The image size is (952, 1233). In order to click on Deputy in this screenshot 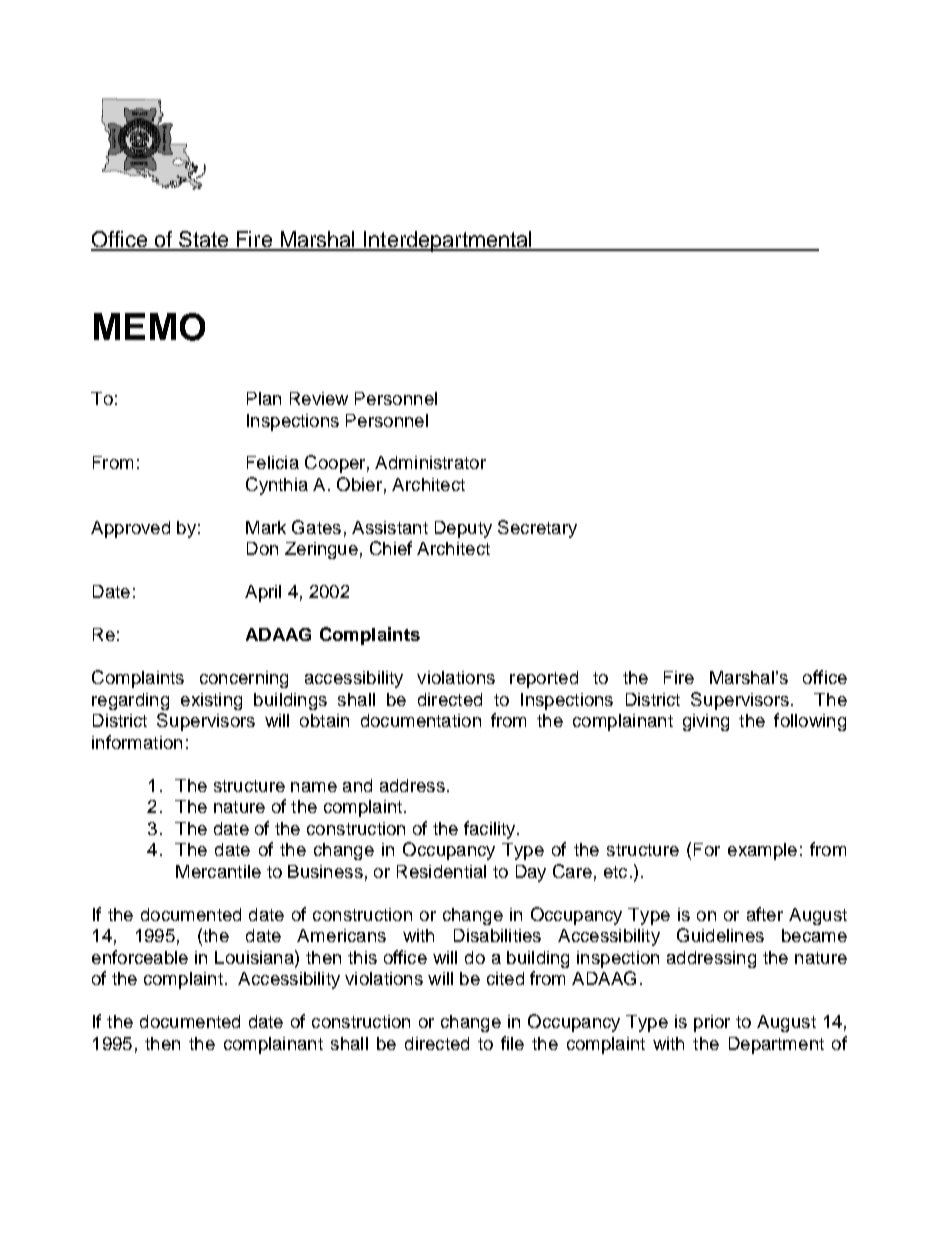, I will do `click(463, 529)`.
